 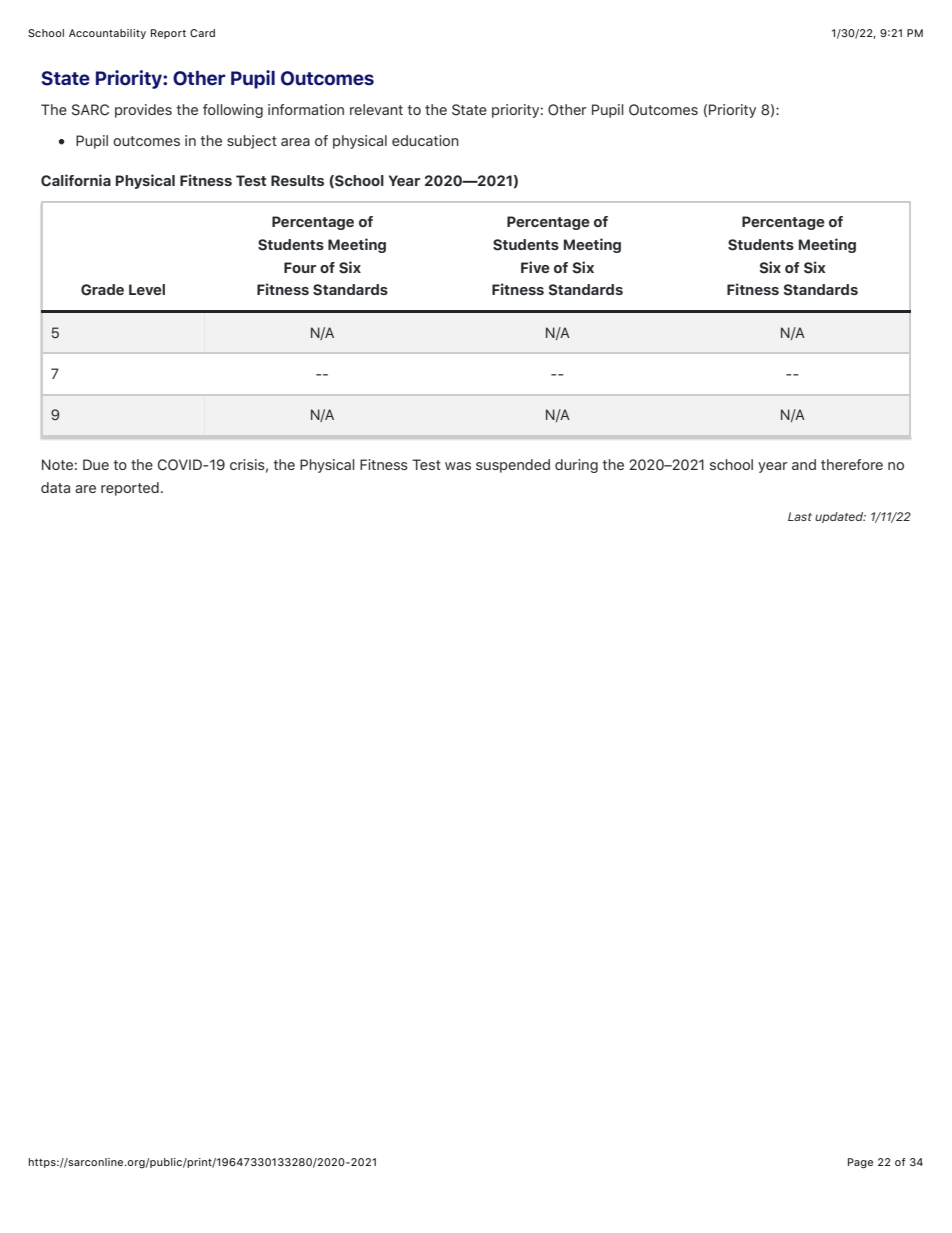 I want to click on relevant, so click(x=376, y=109).
